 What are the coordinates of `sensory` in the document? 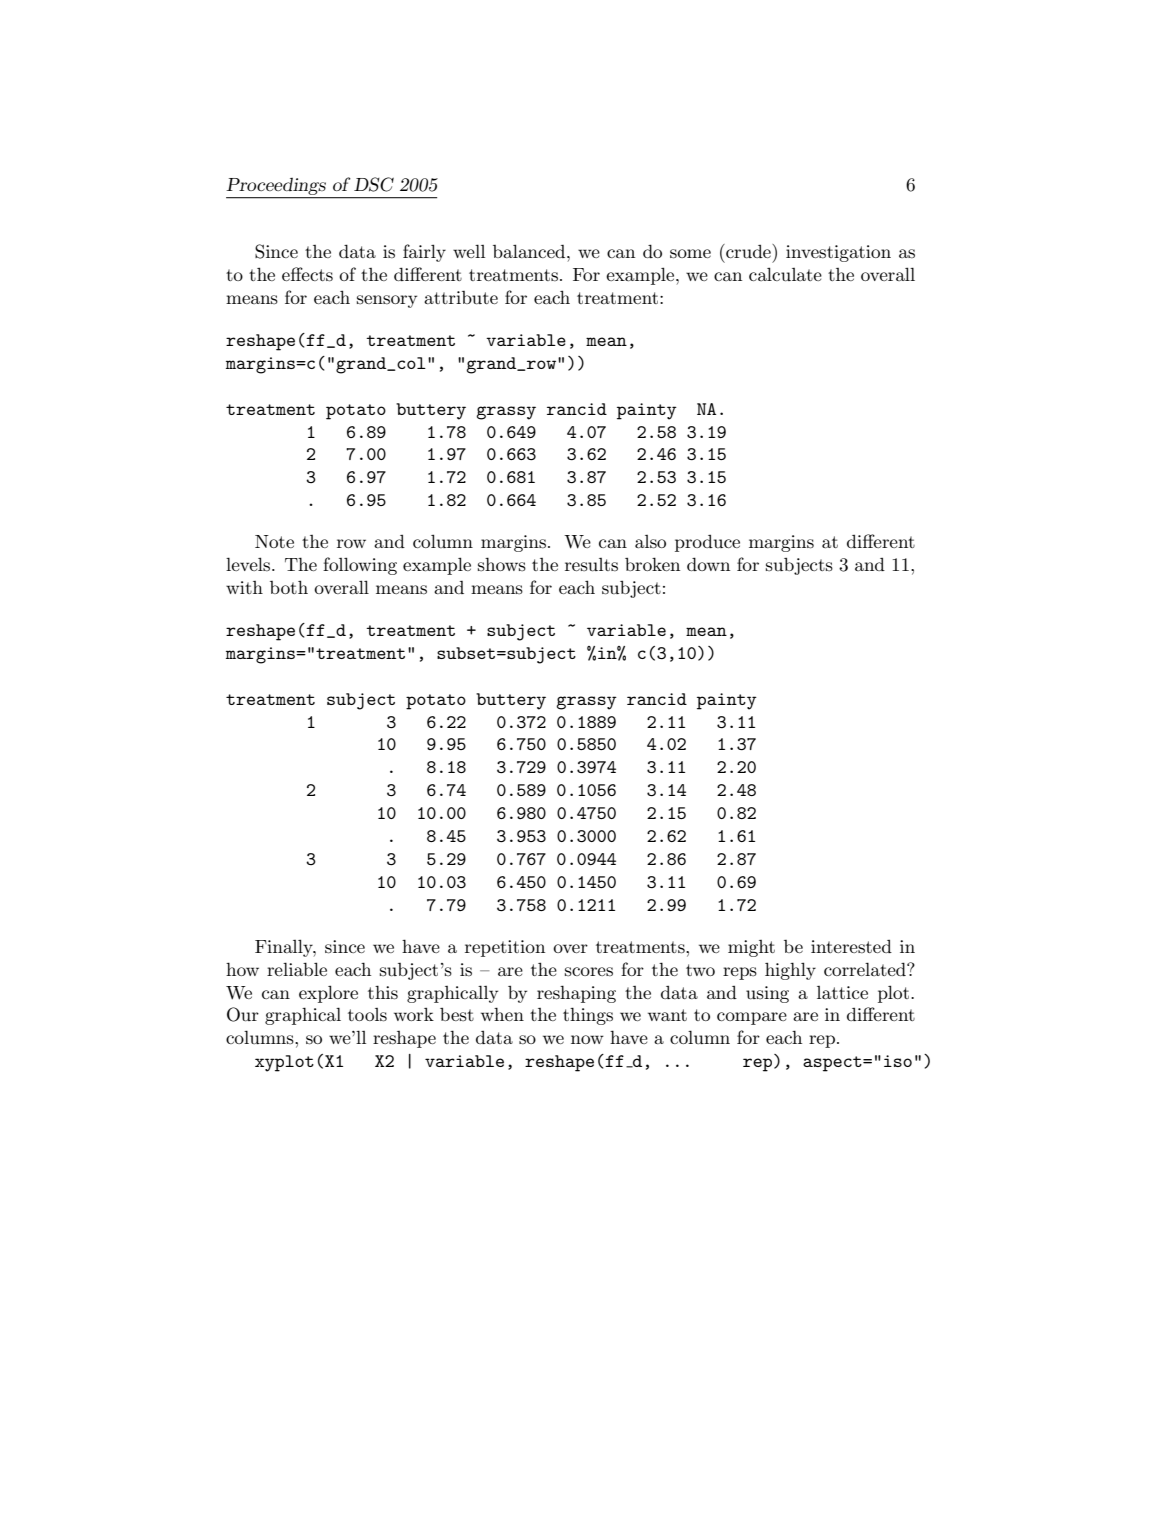 It's located at (387, 301).
